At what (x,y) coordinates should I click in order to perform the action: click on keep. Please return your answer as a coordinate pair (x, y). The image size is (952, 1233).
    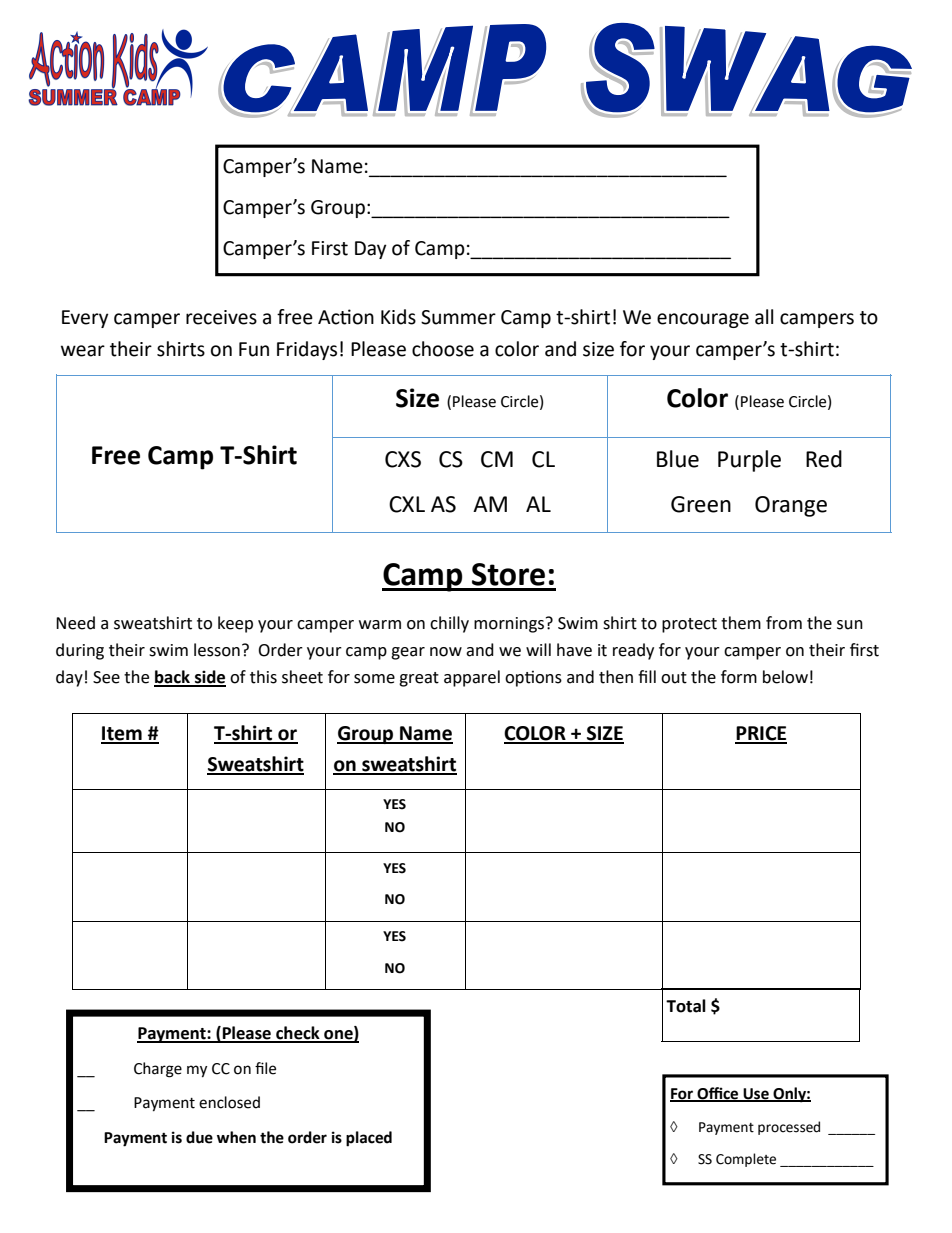
    Looking at the image, I should click on (235, 624).
